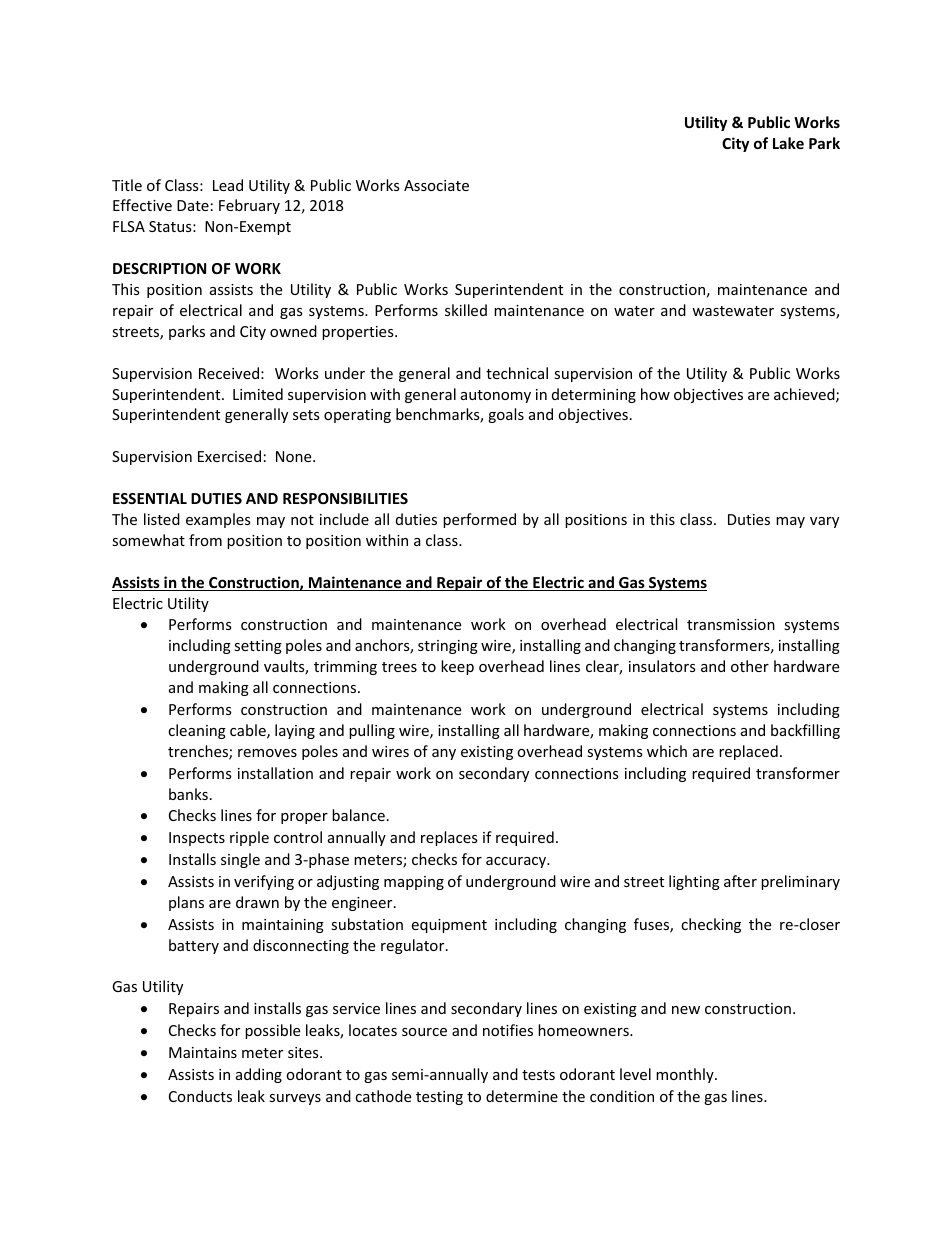  I want to click on transmission, so click(731, 624).
